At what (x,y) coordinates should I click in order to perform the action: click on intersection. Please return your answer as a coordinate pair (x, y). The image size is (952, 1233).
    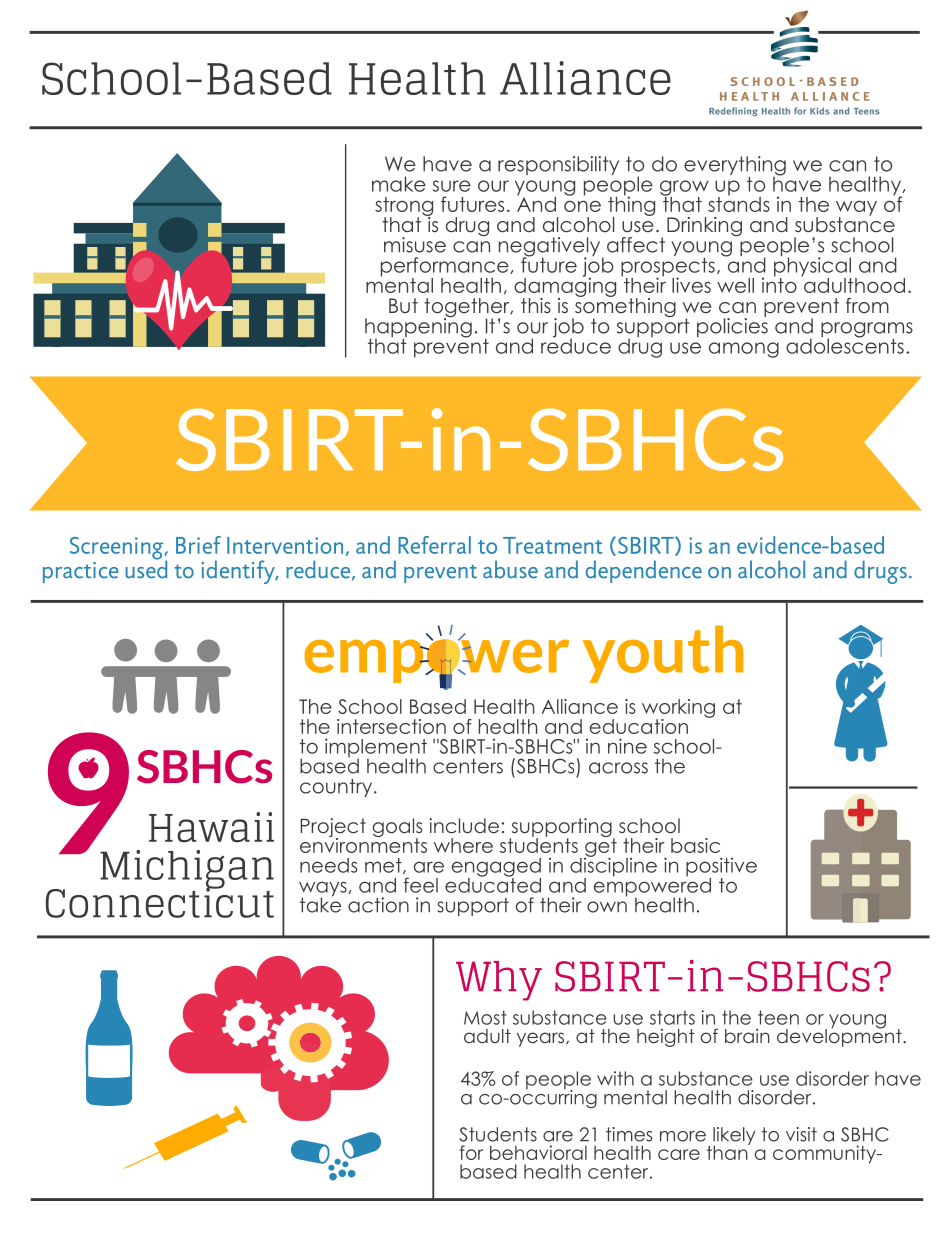
    Looking at the image, I should click on (391, 726).
